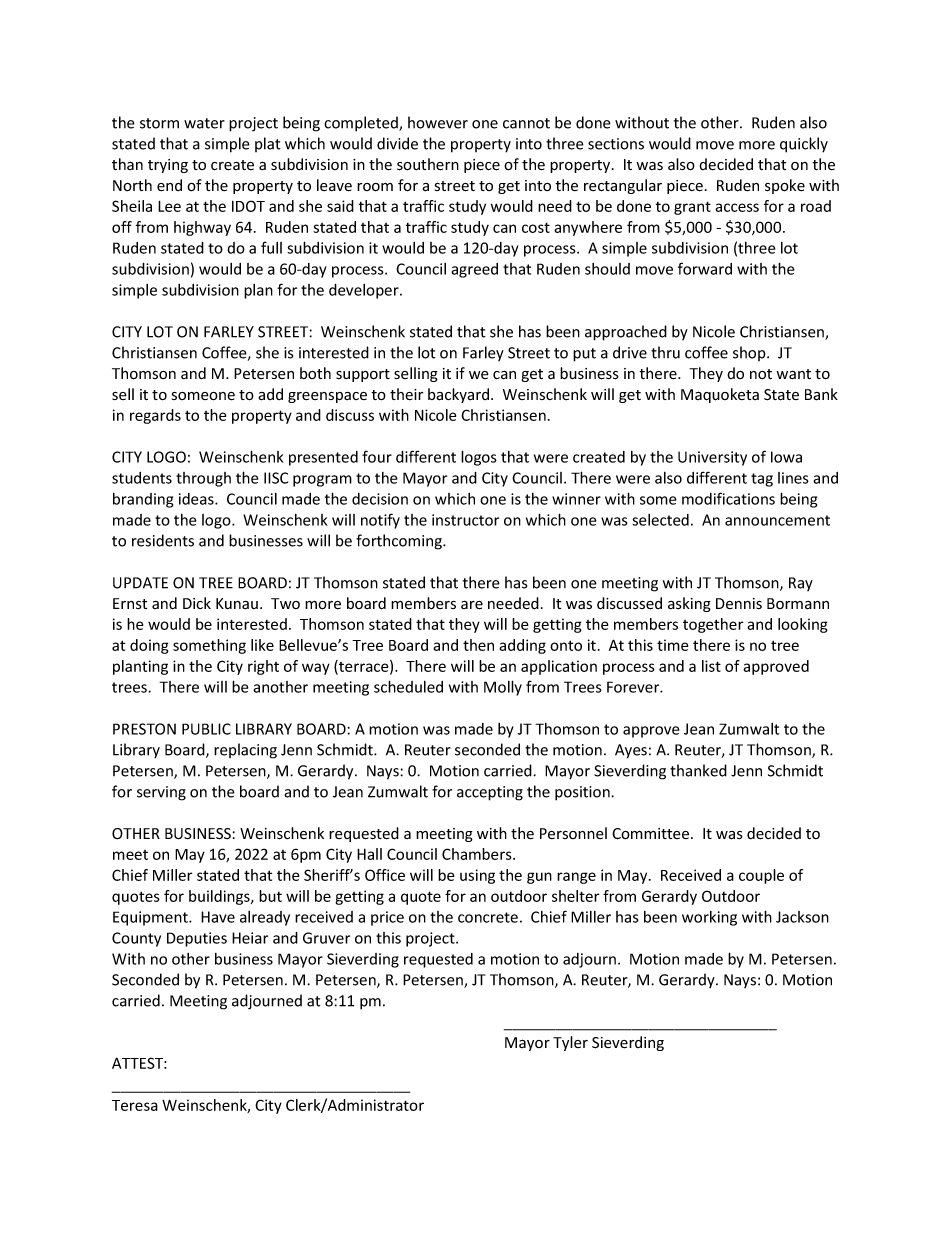 This screenshot has height=1233, width=952. I want to click on working, so click(709, 918).
